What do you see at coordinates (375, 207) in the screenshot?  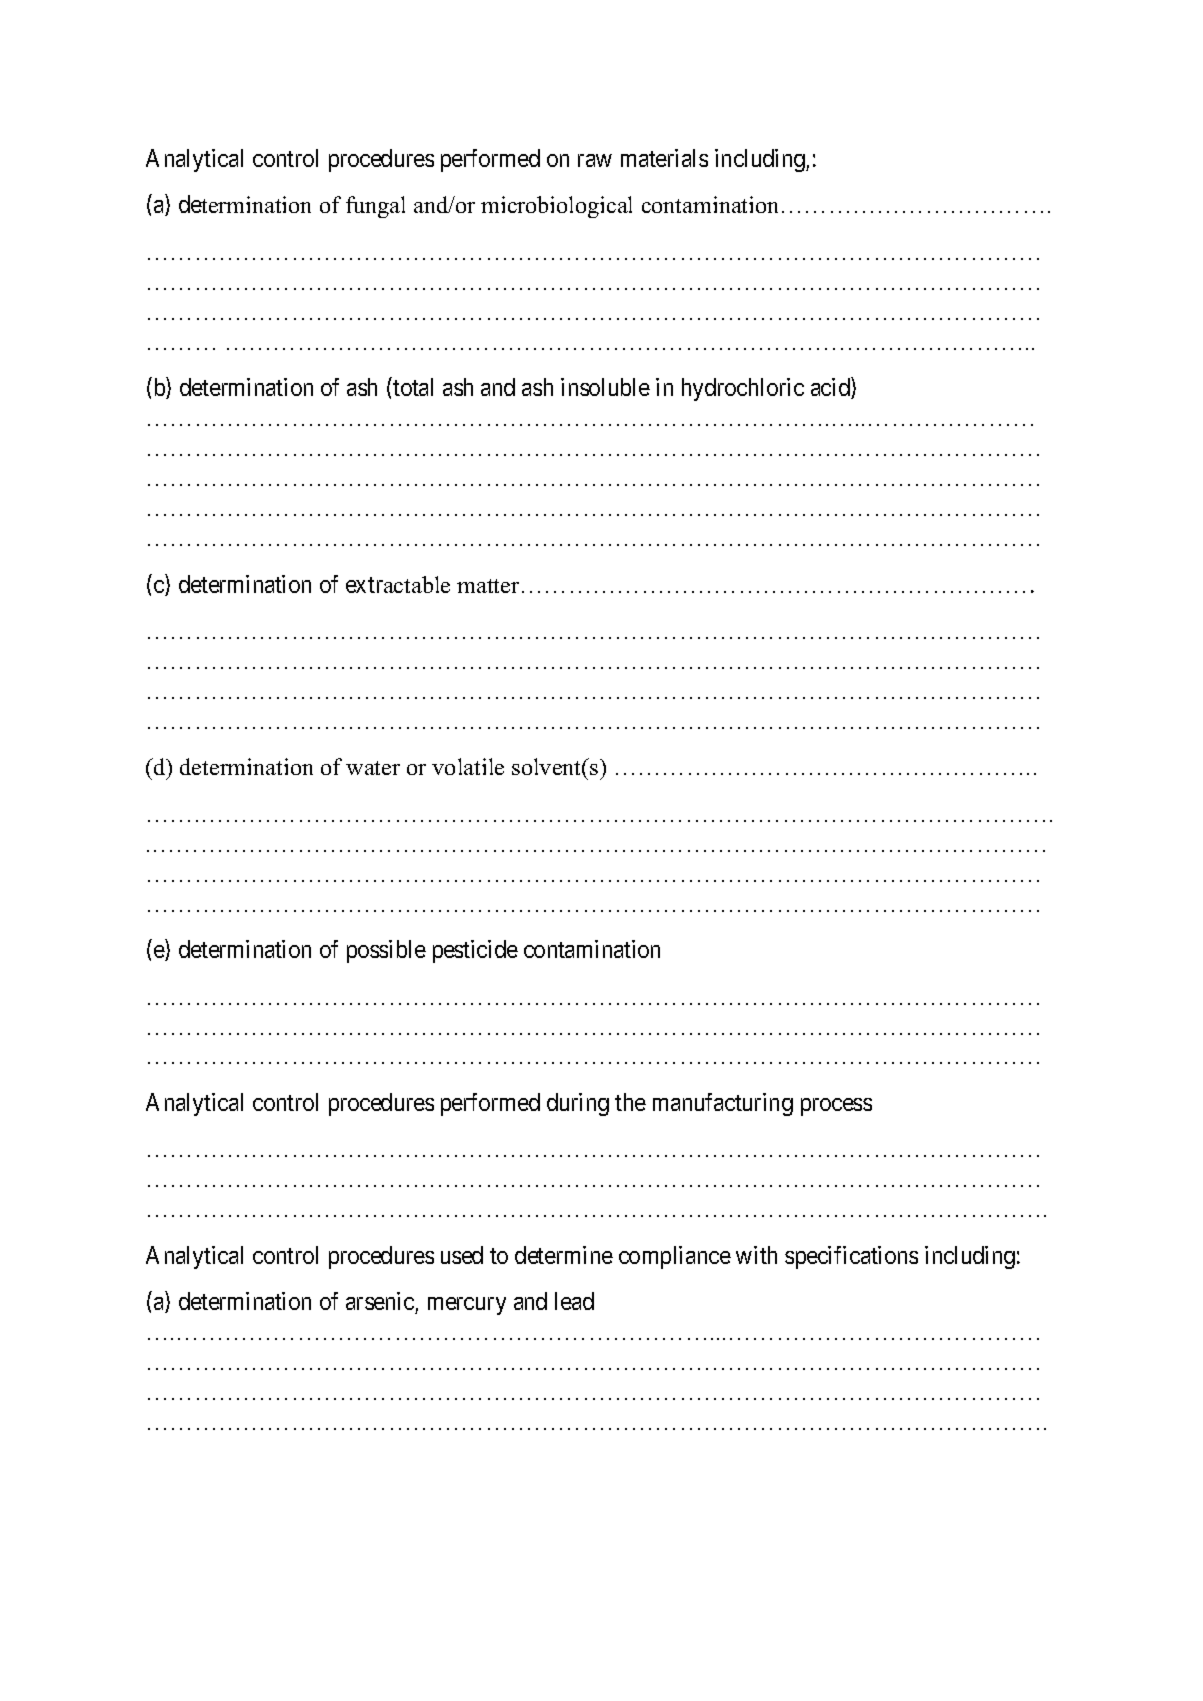 I see `fungal` at bounding box center [375, 207].
